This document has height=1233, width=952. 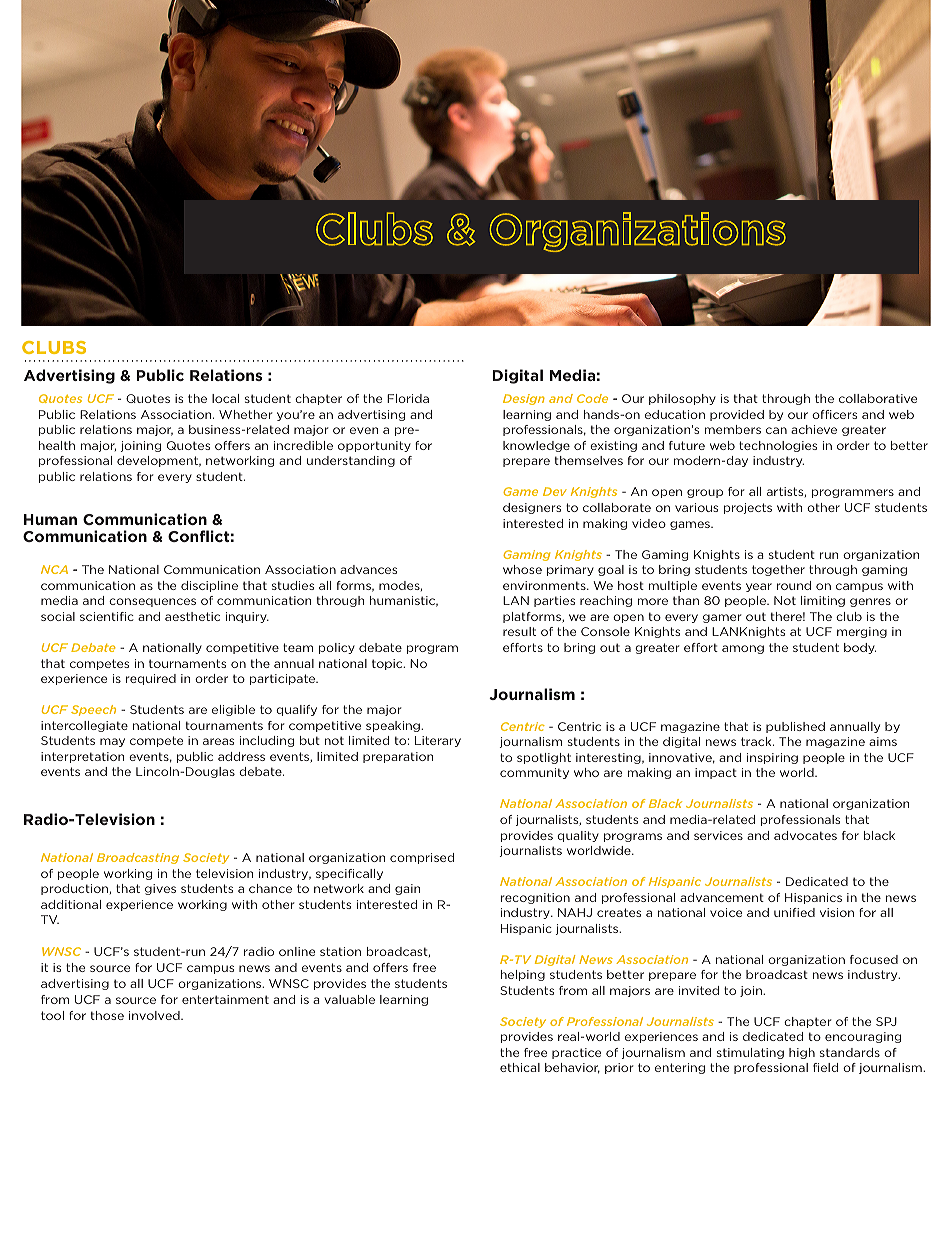 What do you see at coordinates (112, 742) in the document?
I see `may` at bounding box center [112, 742].
